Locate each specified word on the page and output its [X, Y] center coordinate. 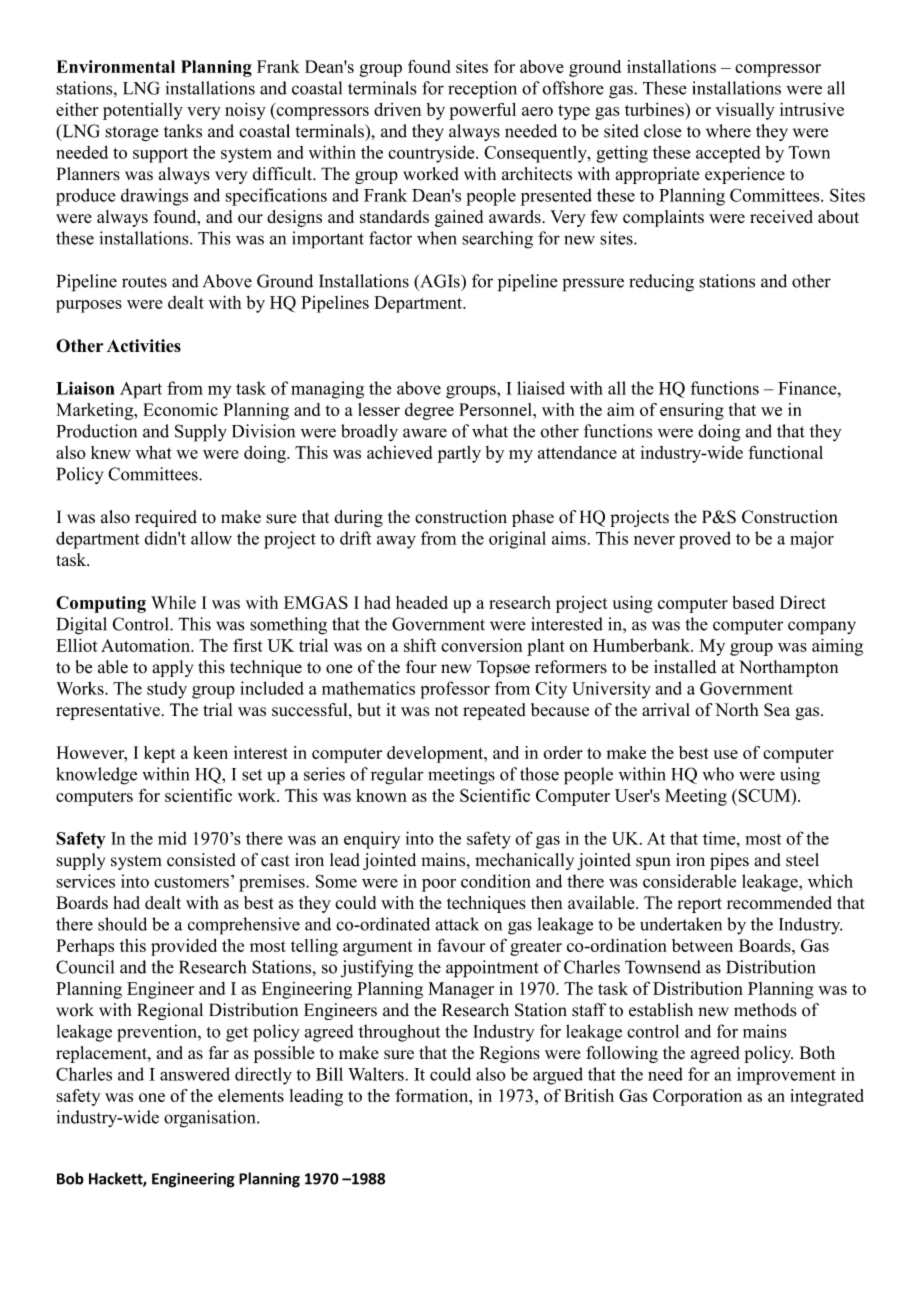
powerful [482, 111]
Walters [377, 1074]
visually [745, 111]
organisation [211, 1119]
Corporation [697, 1097]
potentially [143, 111]
